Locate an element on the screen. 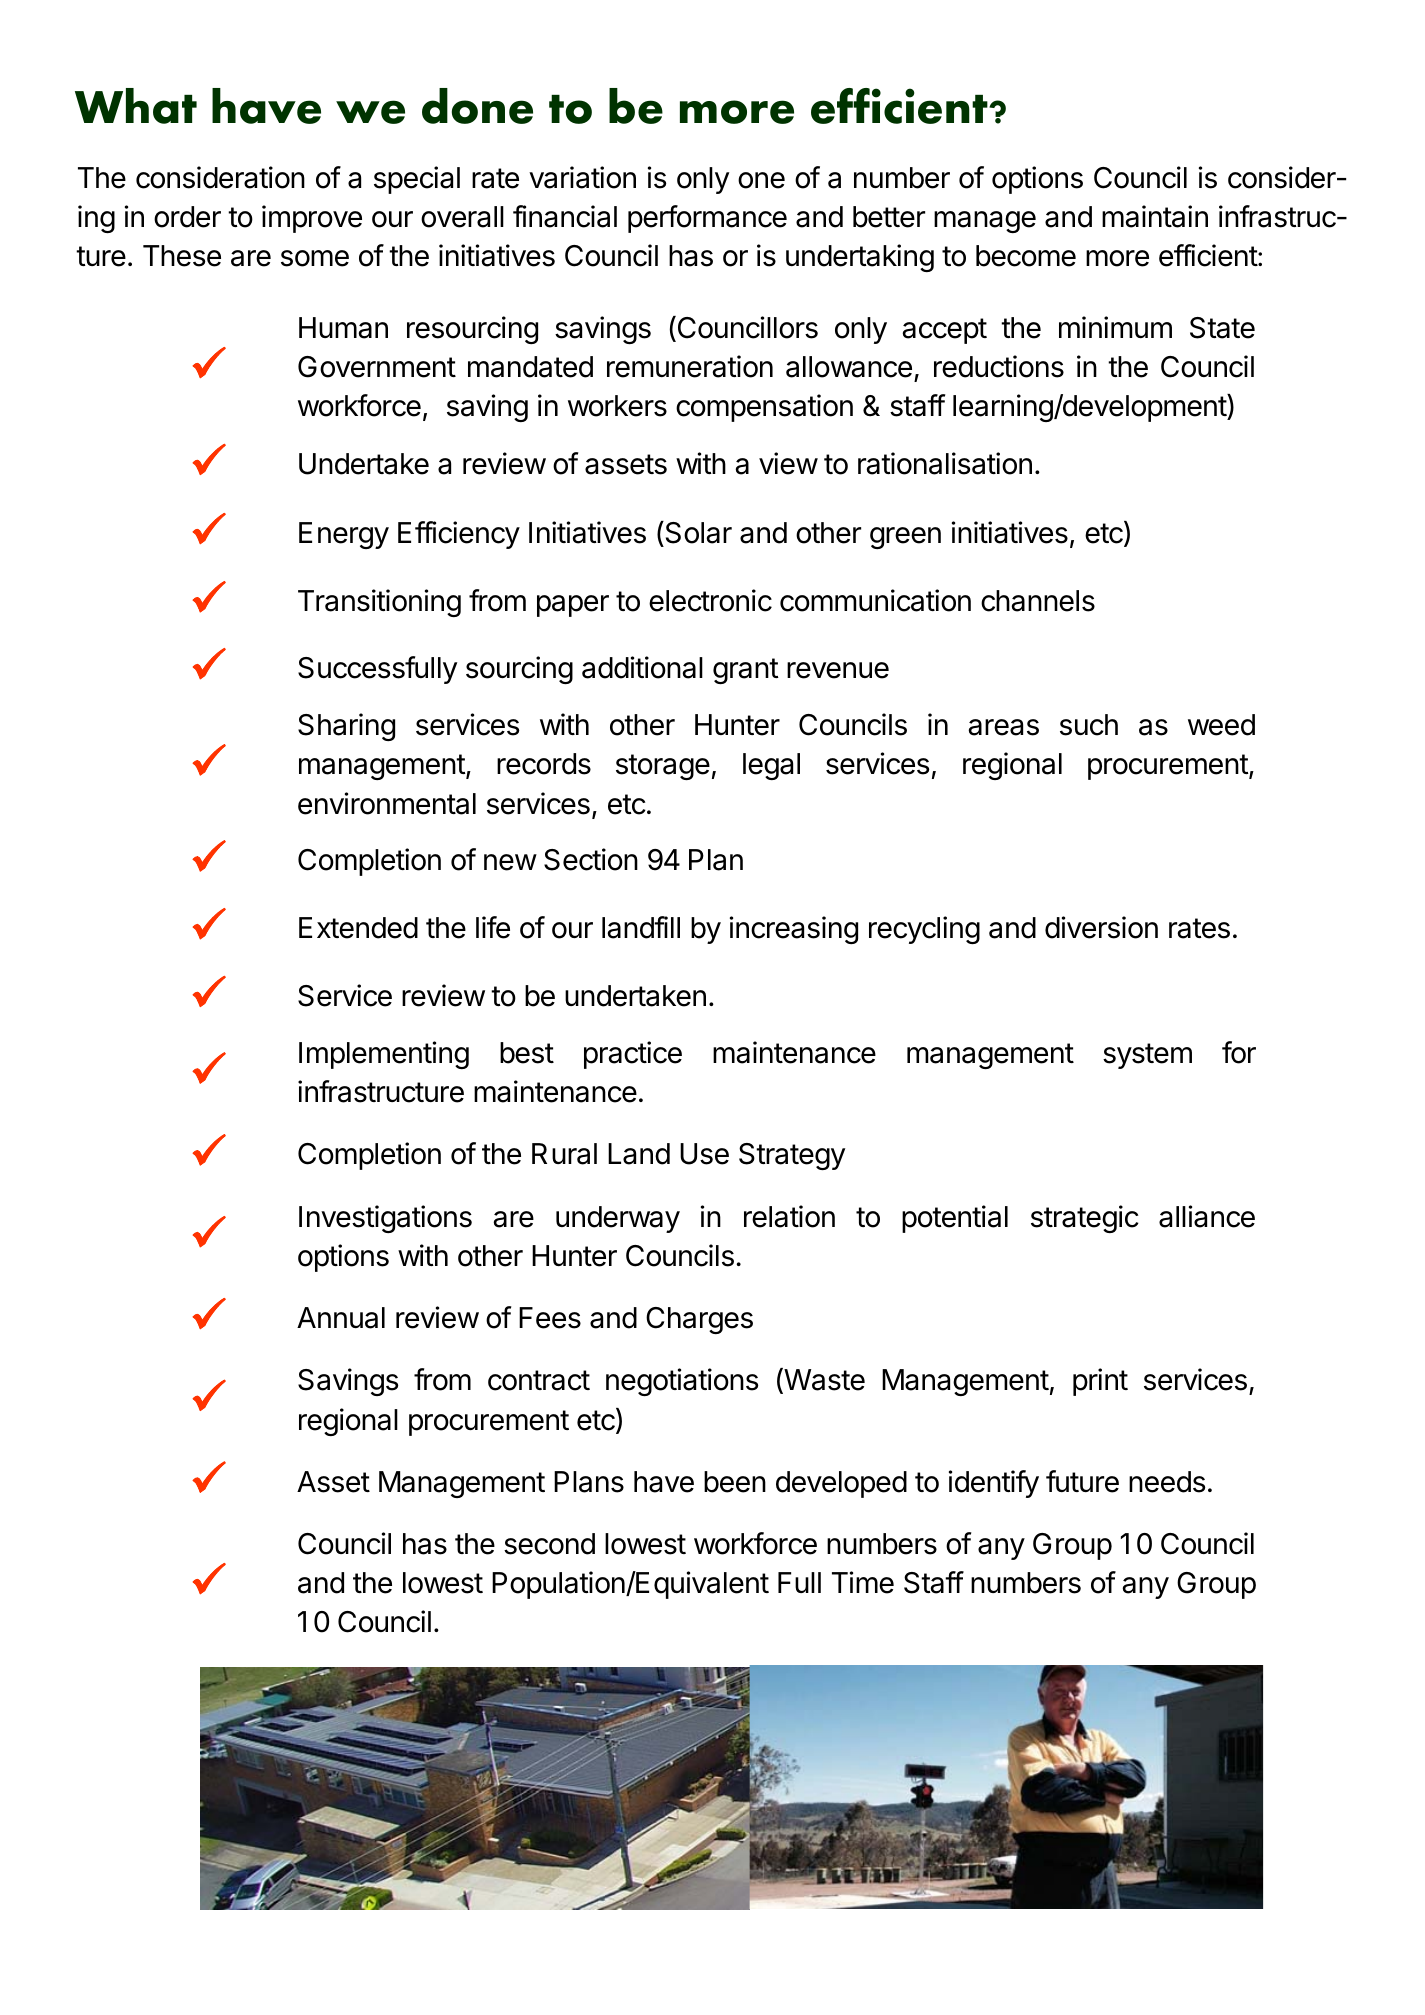  maintain is located at coordinates (1155, 216).
